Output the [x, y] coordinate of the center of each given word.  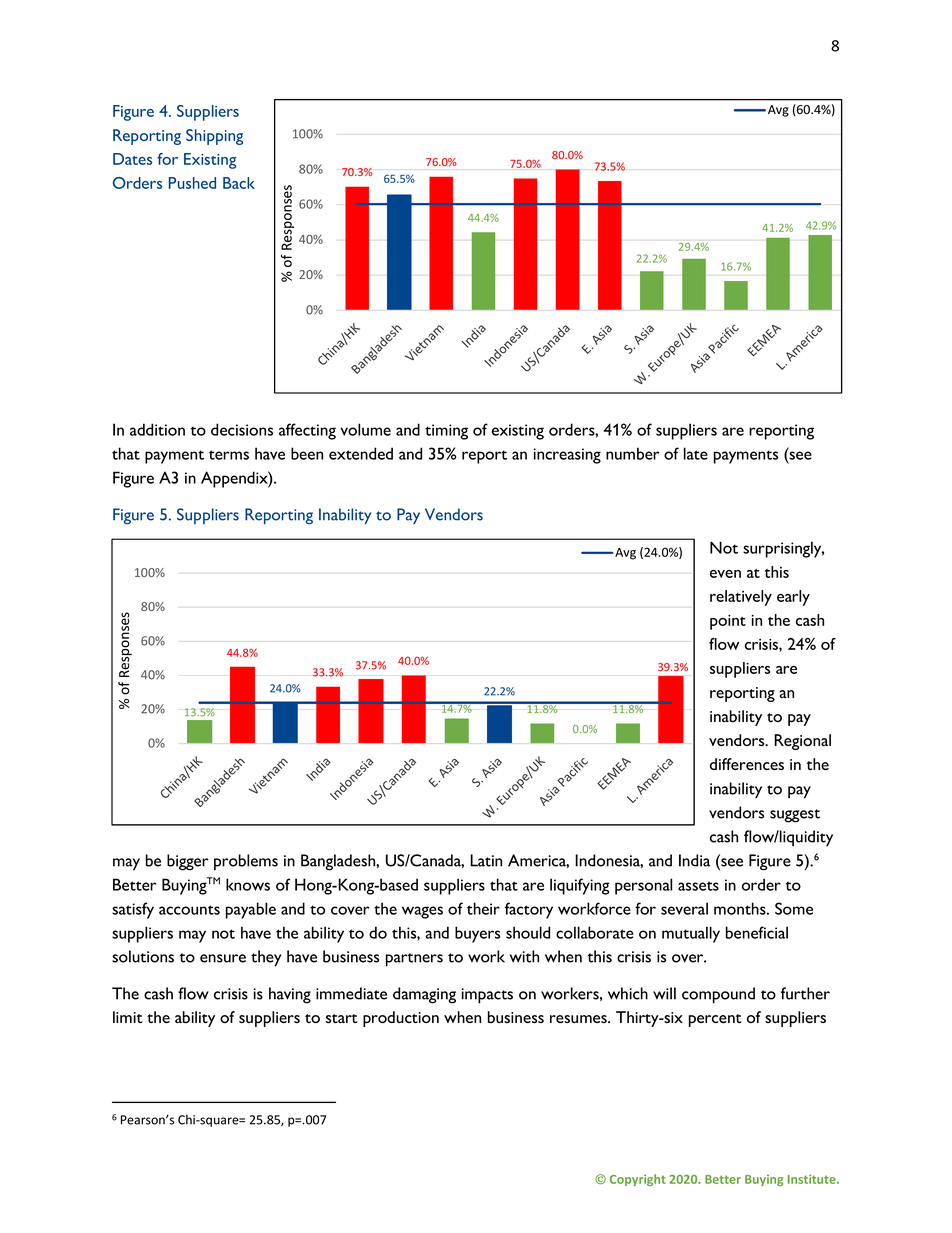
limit [127, 1017]
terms [229, 455]
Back [239, 183]
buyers [477, 934]
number [633, 453]
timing [446, 432]
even [725, 574]
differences [747, 764]
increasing [567, 456]
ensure [223, 958]
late [696, 453]
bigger [188, 862]
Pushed [192, 183]
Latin [486, 860]
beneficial [757, 932]
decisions [242, 429]
